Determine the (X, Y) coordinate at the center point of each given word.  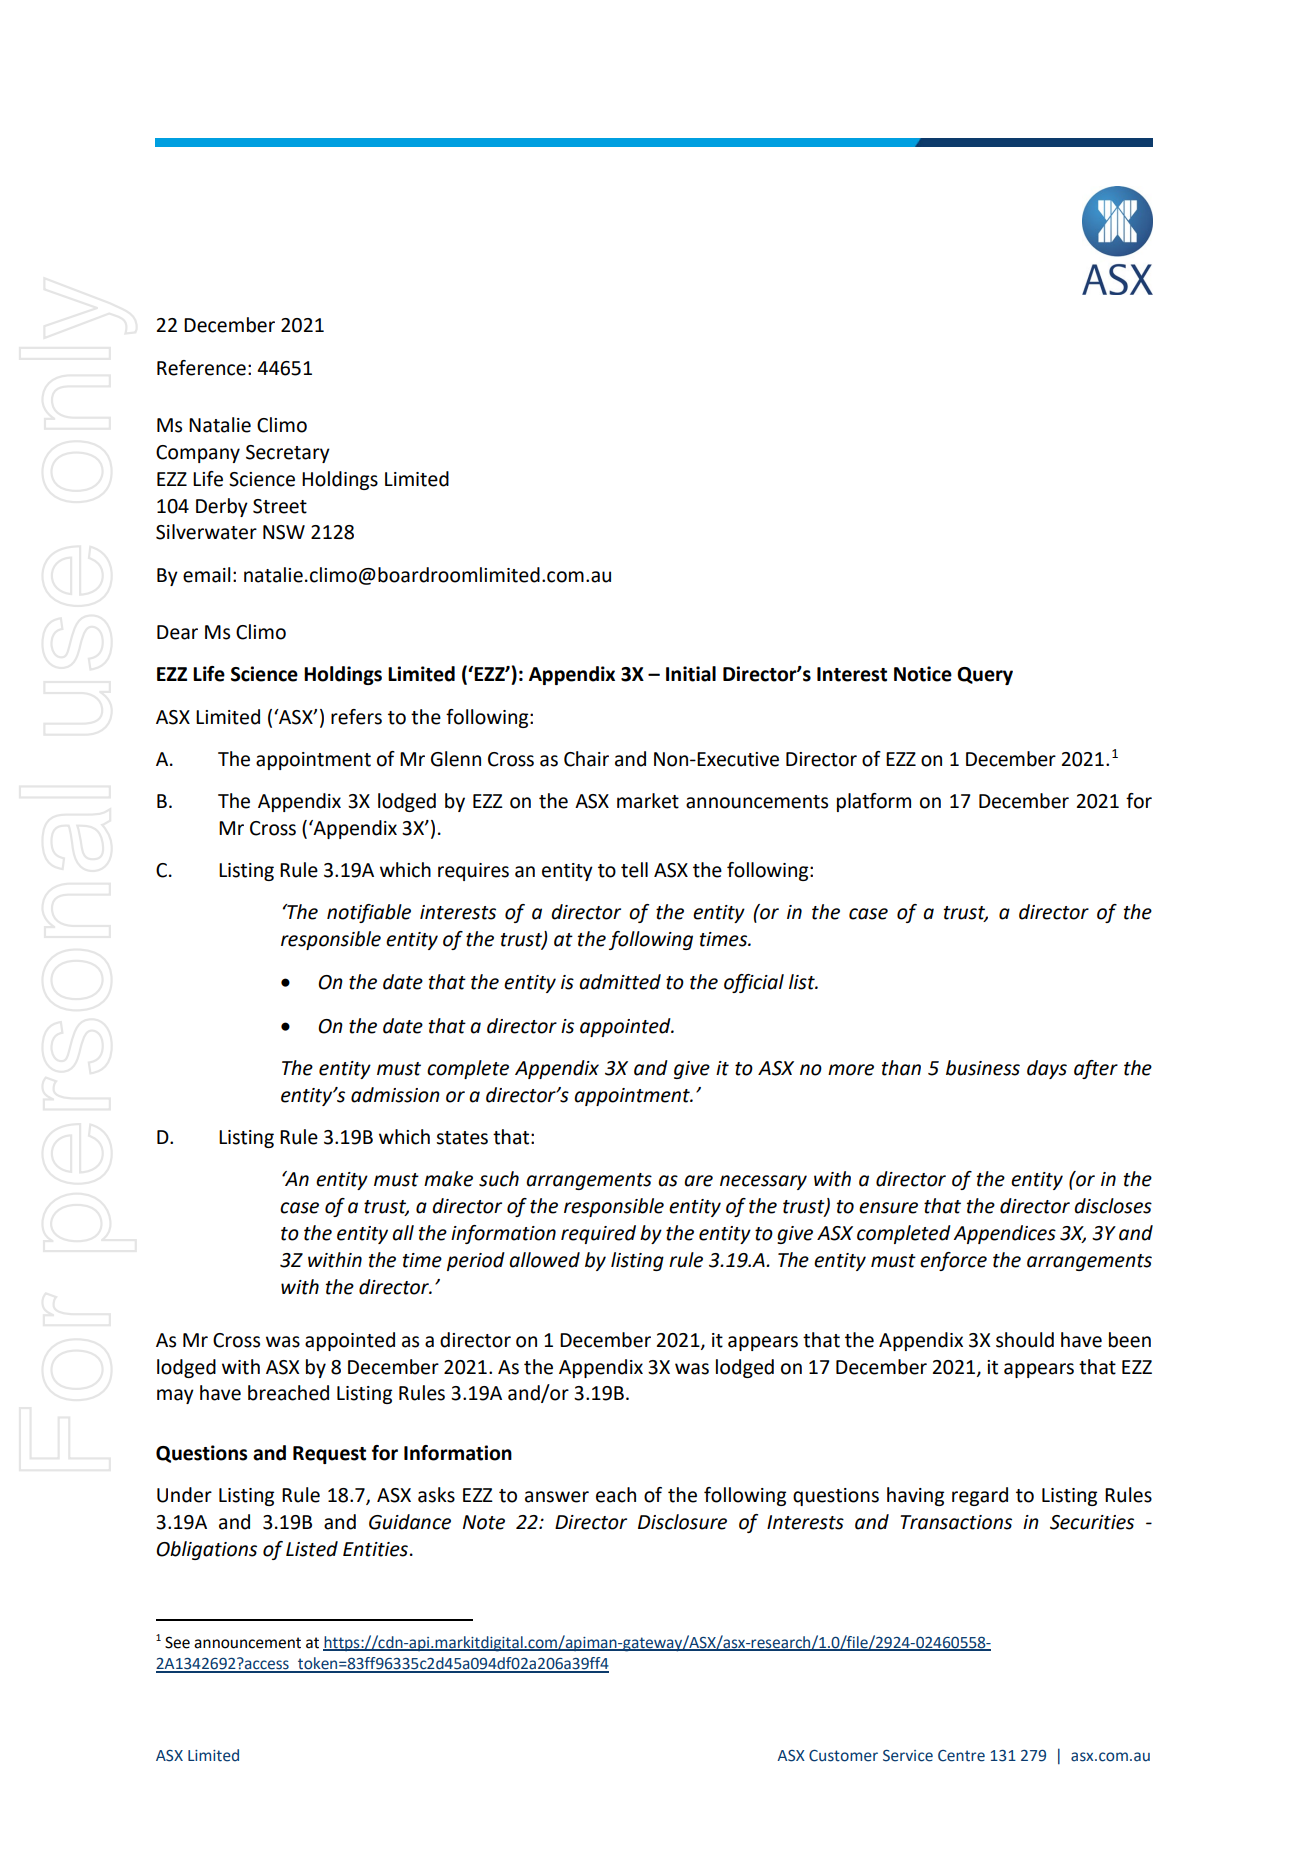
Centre (961, 1756)
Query (985, 676)
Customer (843, 1756)
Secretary (288, 454)
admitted (620, 982)
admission (395, 1095)
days (1047, 1069)
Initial (691, 674)
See (177, 1642)
